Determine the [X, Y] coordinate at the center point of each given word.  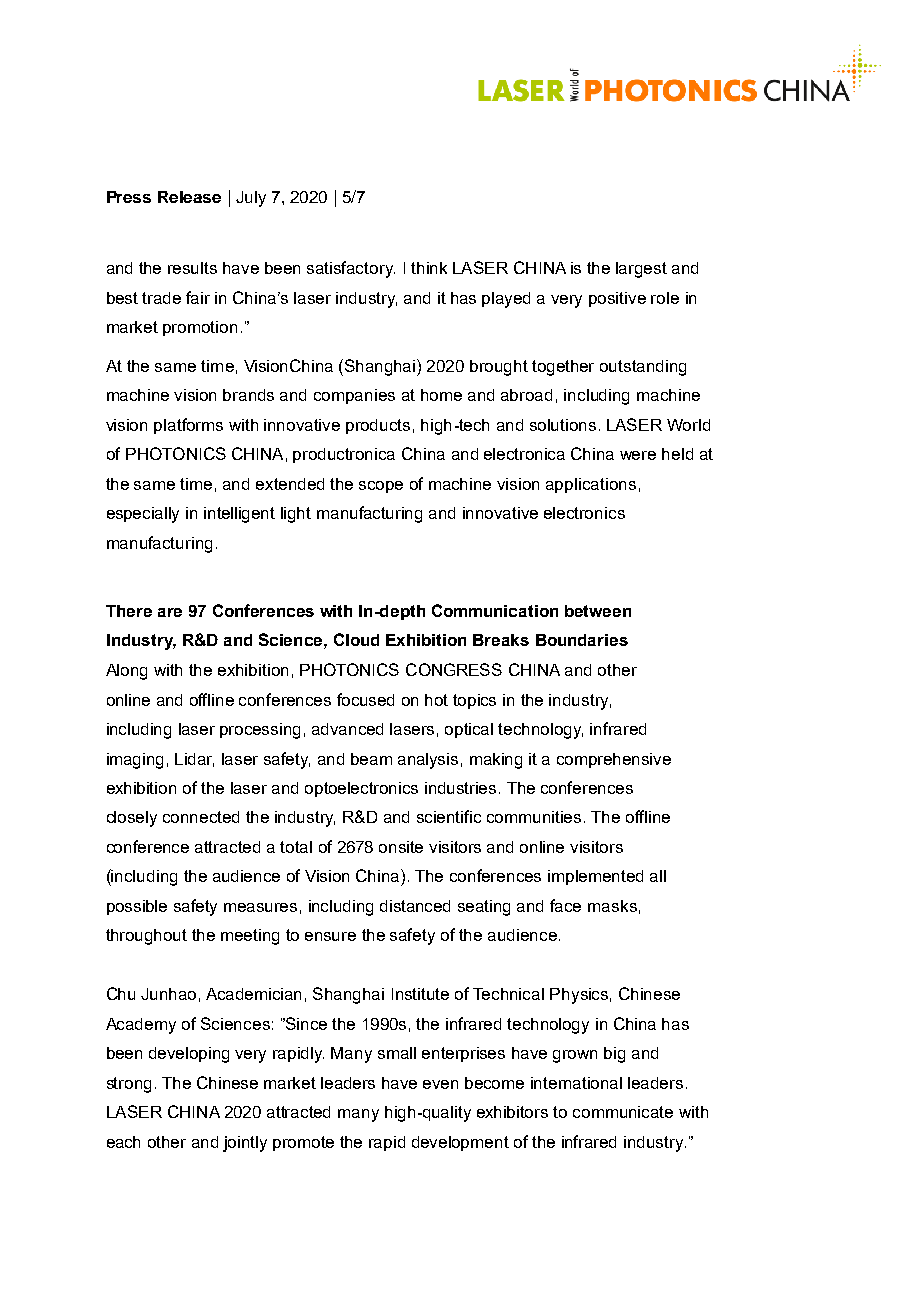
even [440, 1084]
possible [137, 907]
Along [126, 672]
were [638, 455]
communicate [623, 1112]
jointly [245, 1144]
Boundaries [582, 640]
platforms [188, 426]
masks [612, 906]
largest [641, 270]
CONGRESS [454, 669]
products [378, 426]
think [429, 268]
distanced [415, 906]
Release [189, 197]
